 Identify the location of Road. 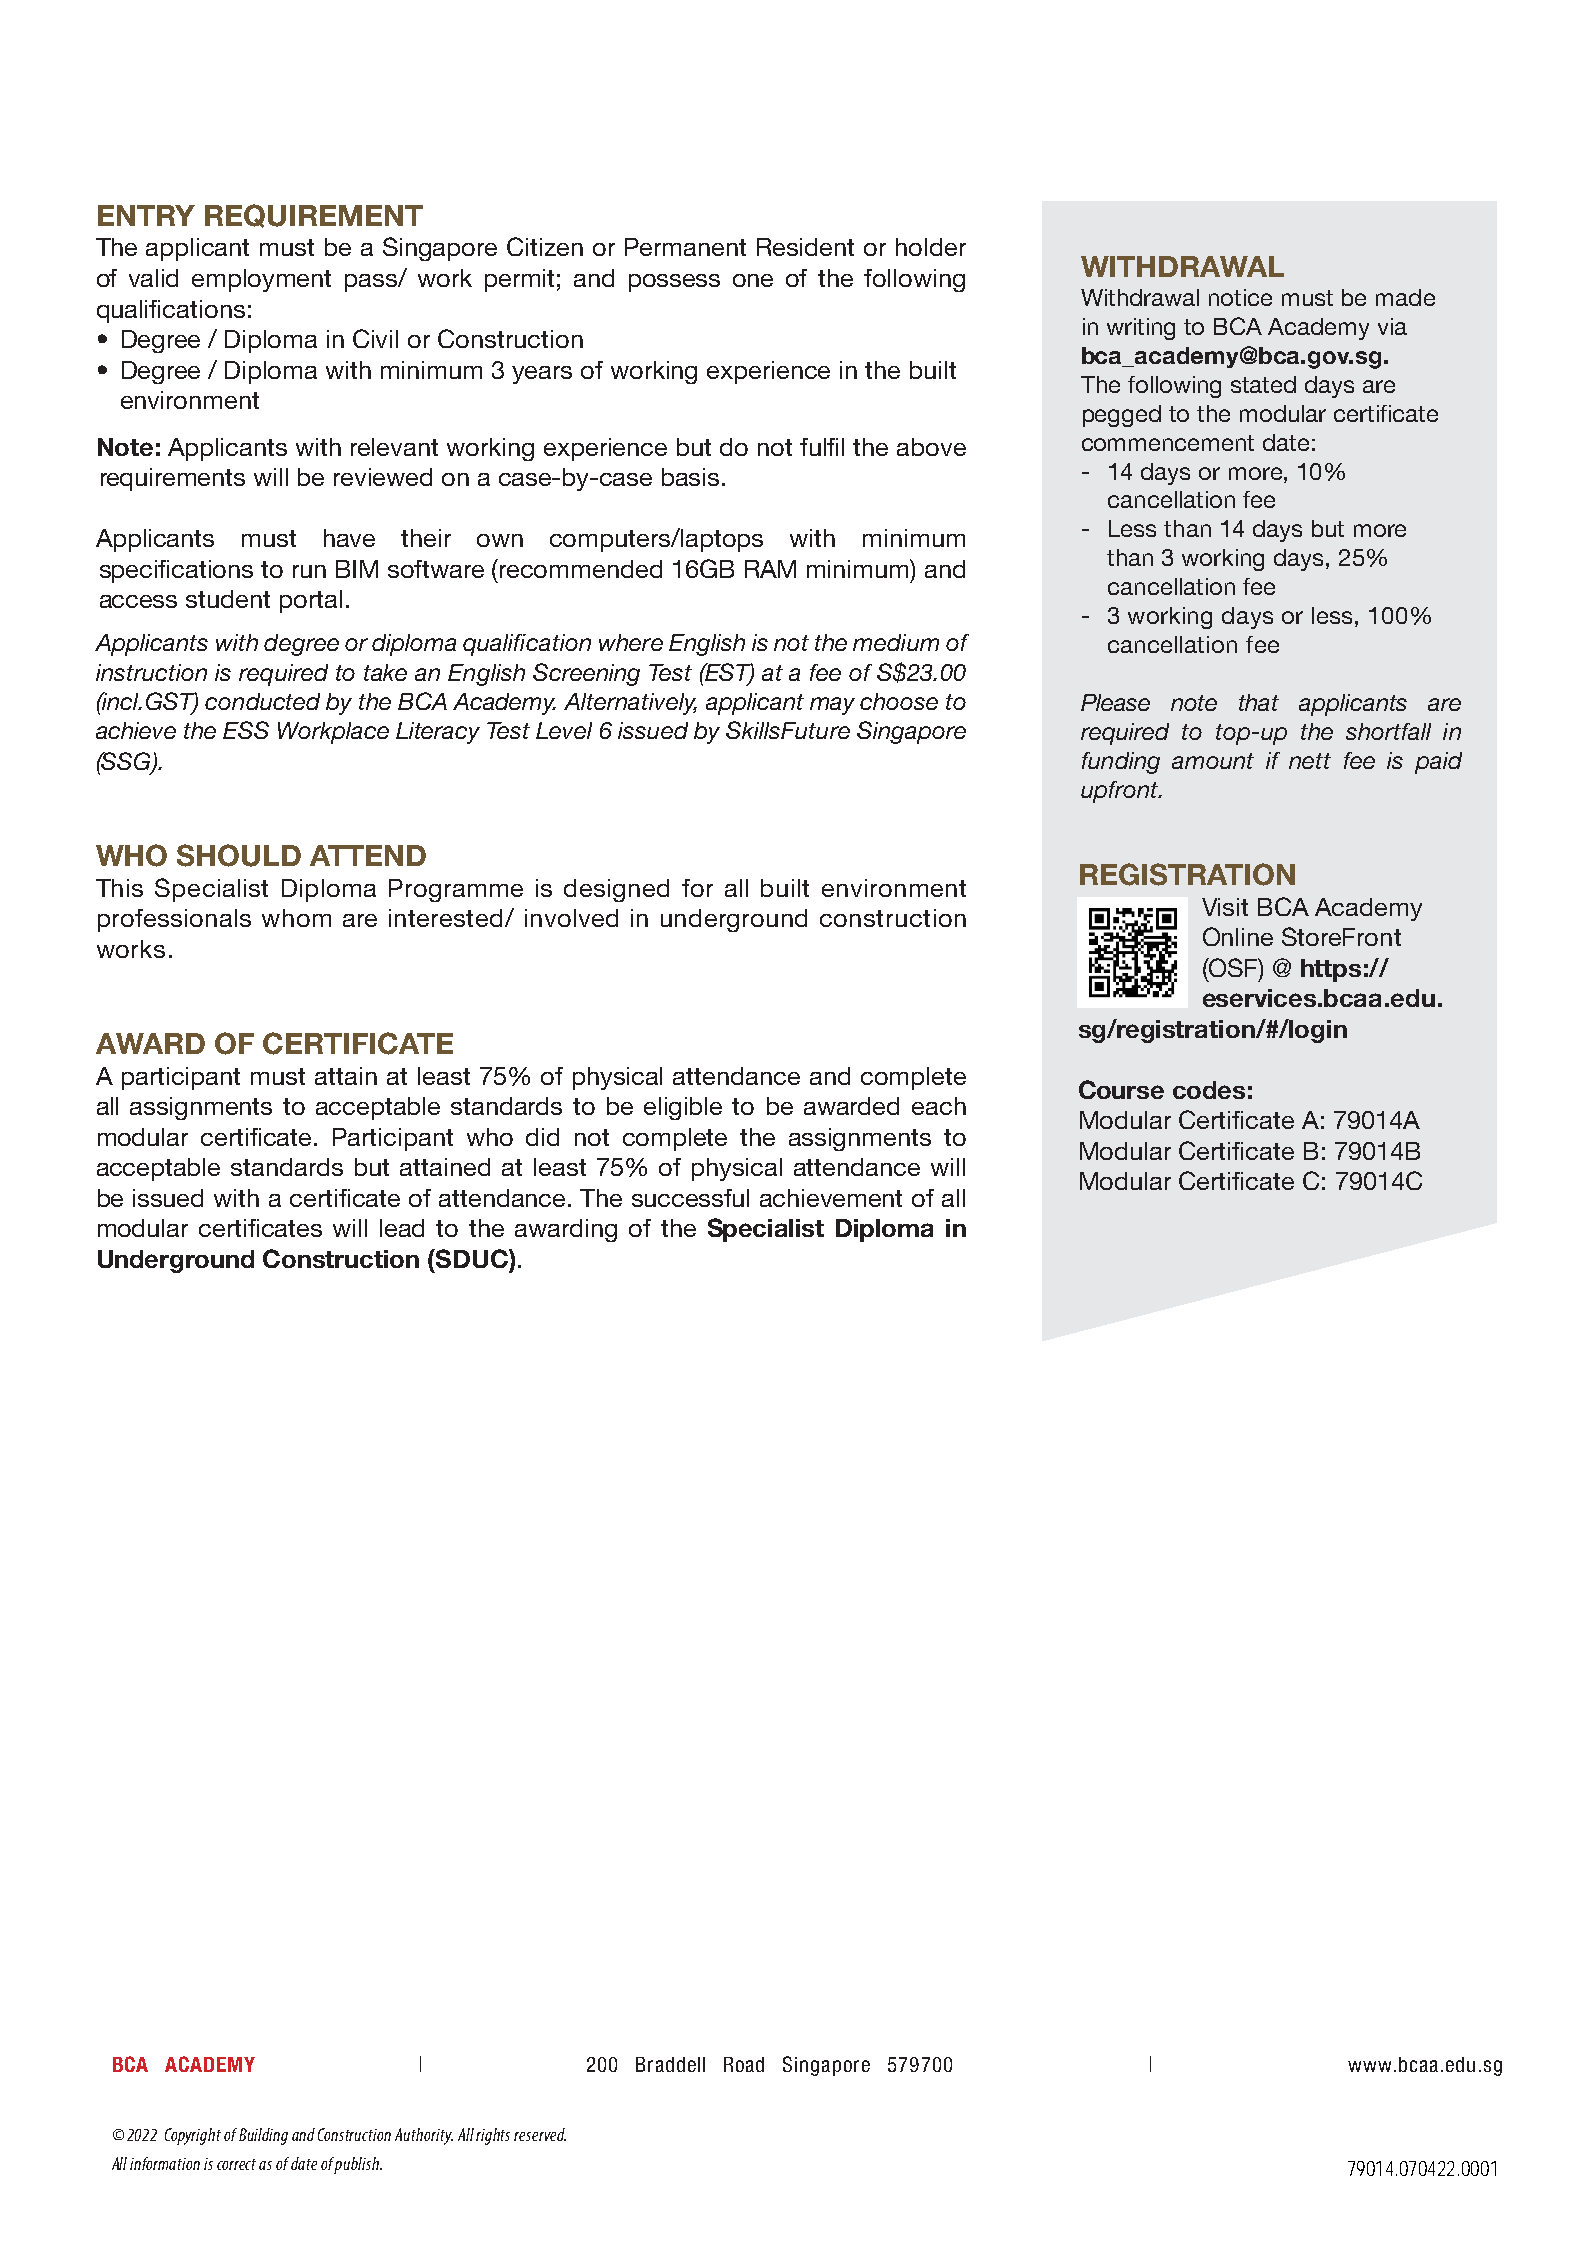
(744, 2064).
